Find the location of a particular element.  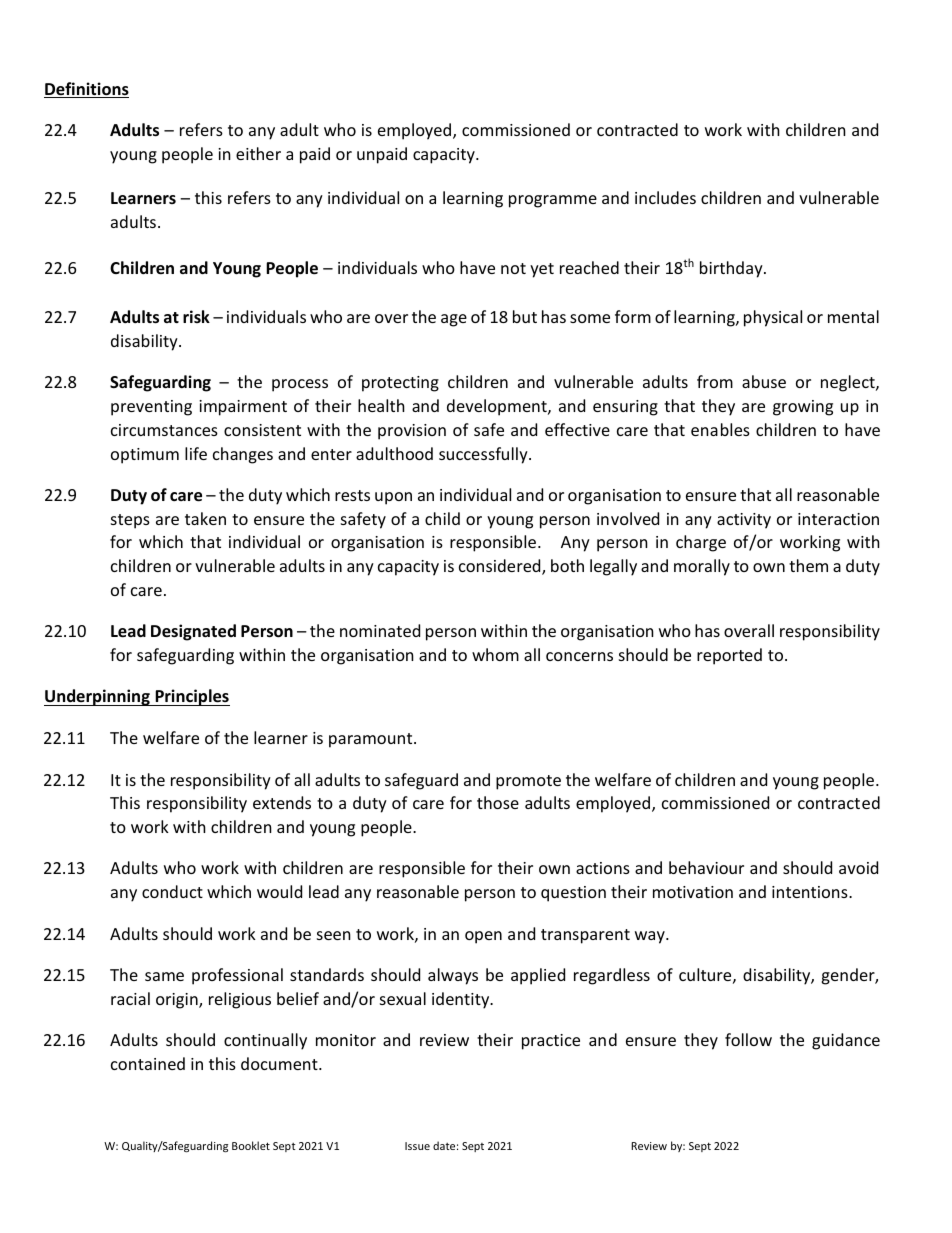

contained is located at coordinates (148, 1063).
